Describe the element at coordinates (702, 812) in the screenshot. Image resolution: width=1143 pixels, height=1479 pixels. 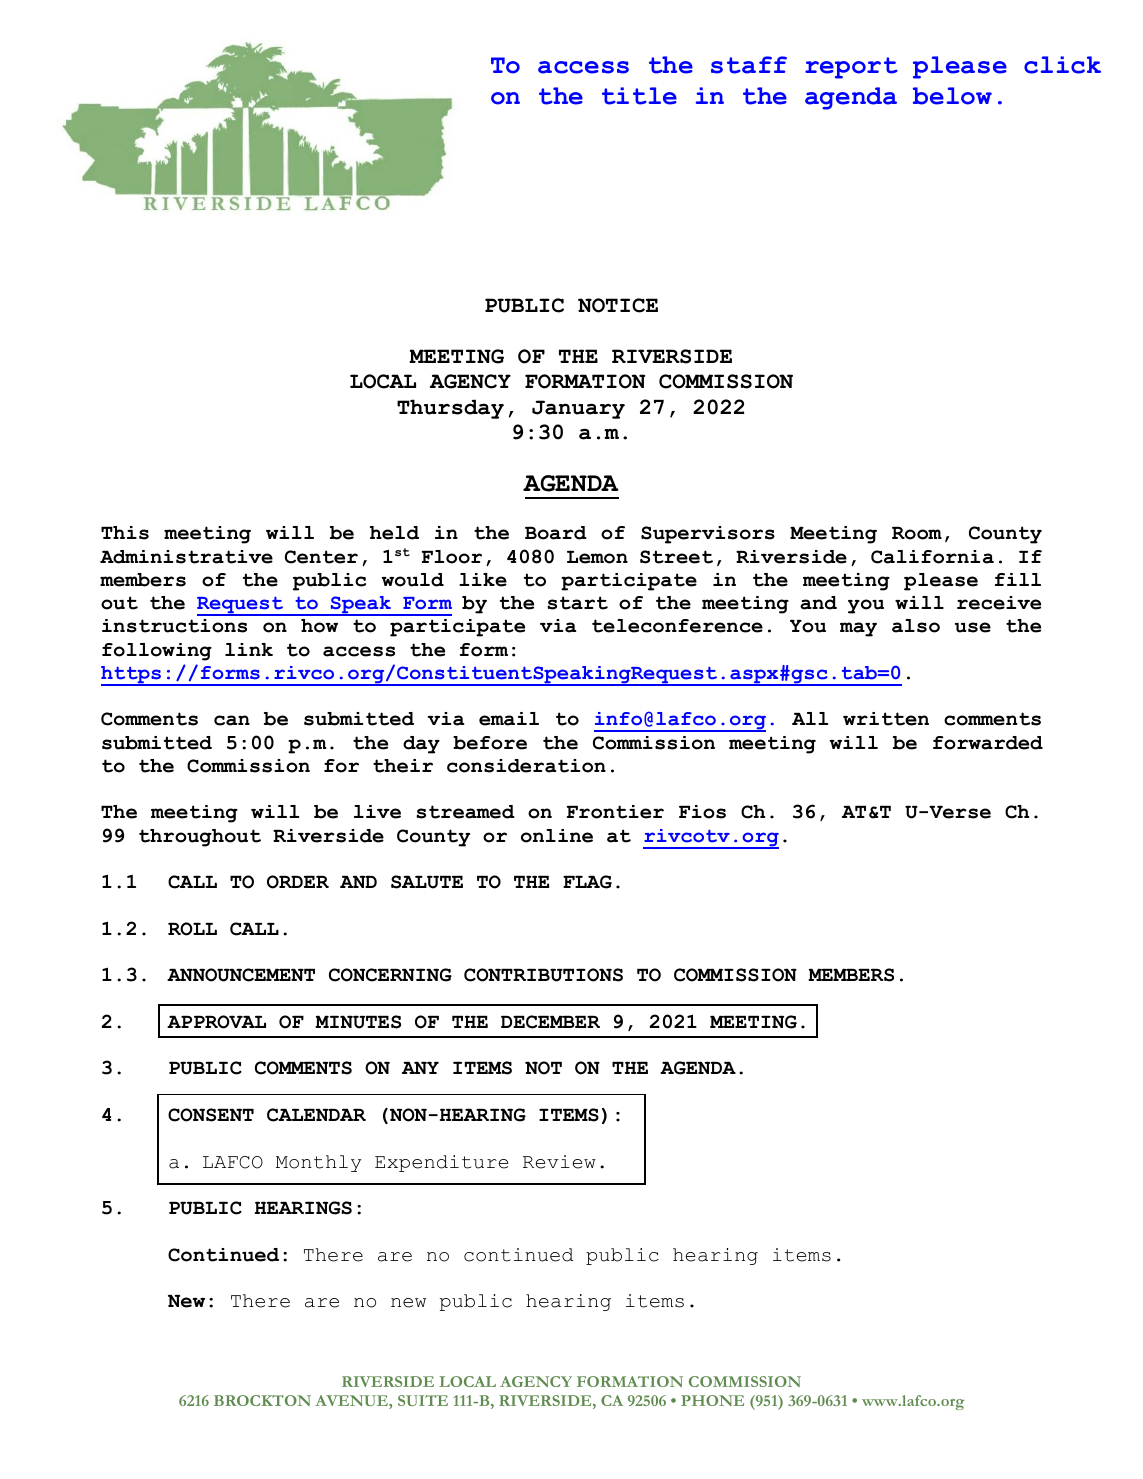
I see `Fios` at that location.
